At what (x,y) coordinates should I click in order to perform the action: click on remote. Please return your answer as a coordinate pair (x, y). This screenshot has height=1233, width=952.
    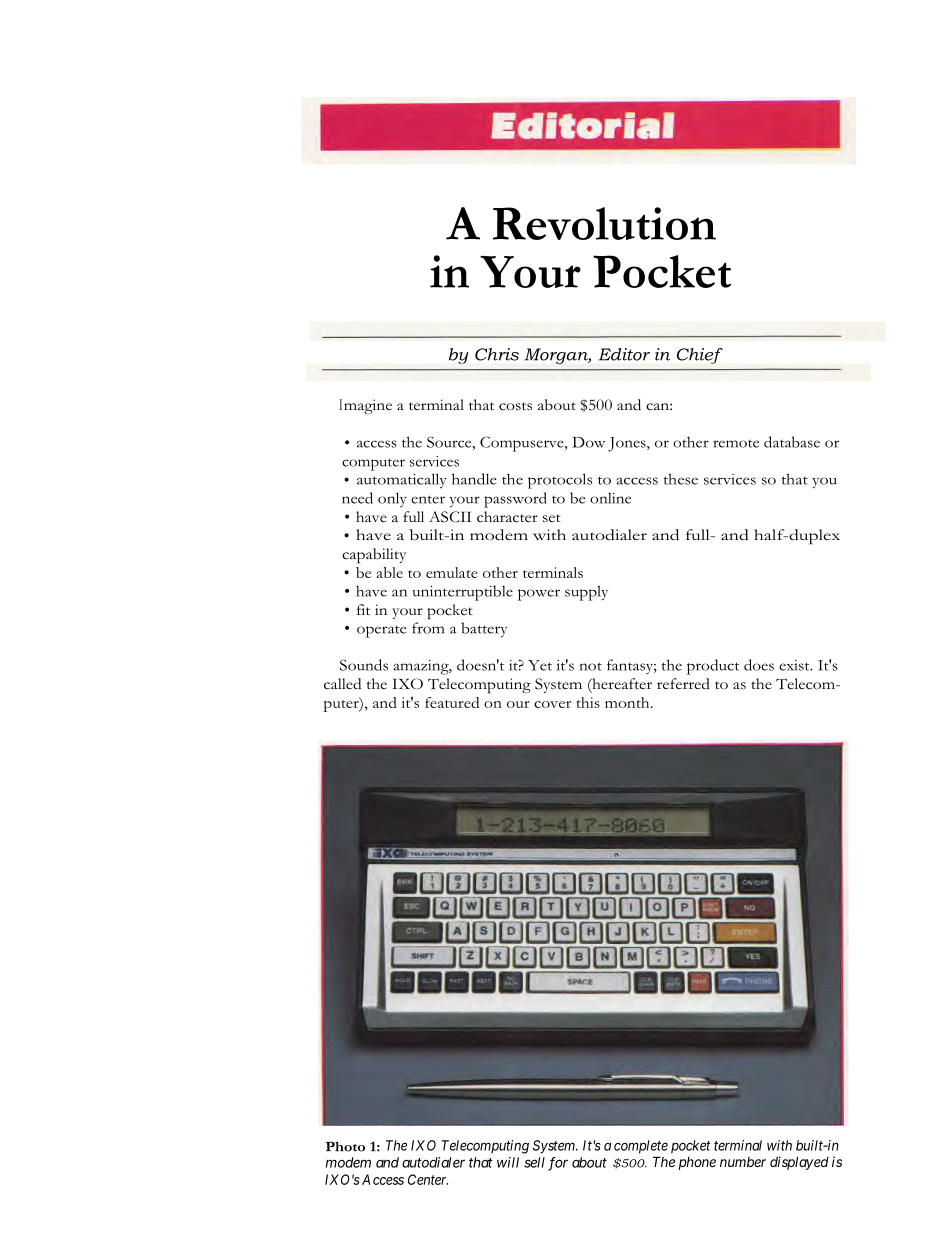
    Looking at the image, I should click on (736, 444).
